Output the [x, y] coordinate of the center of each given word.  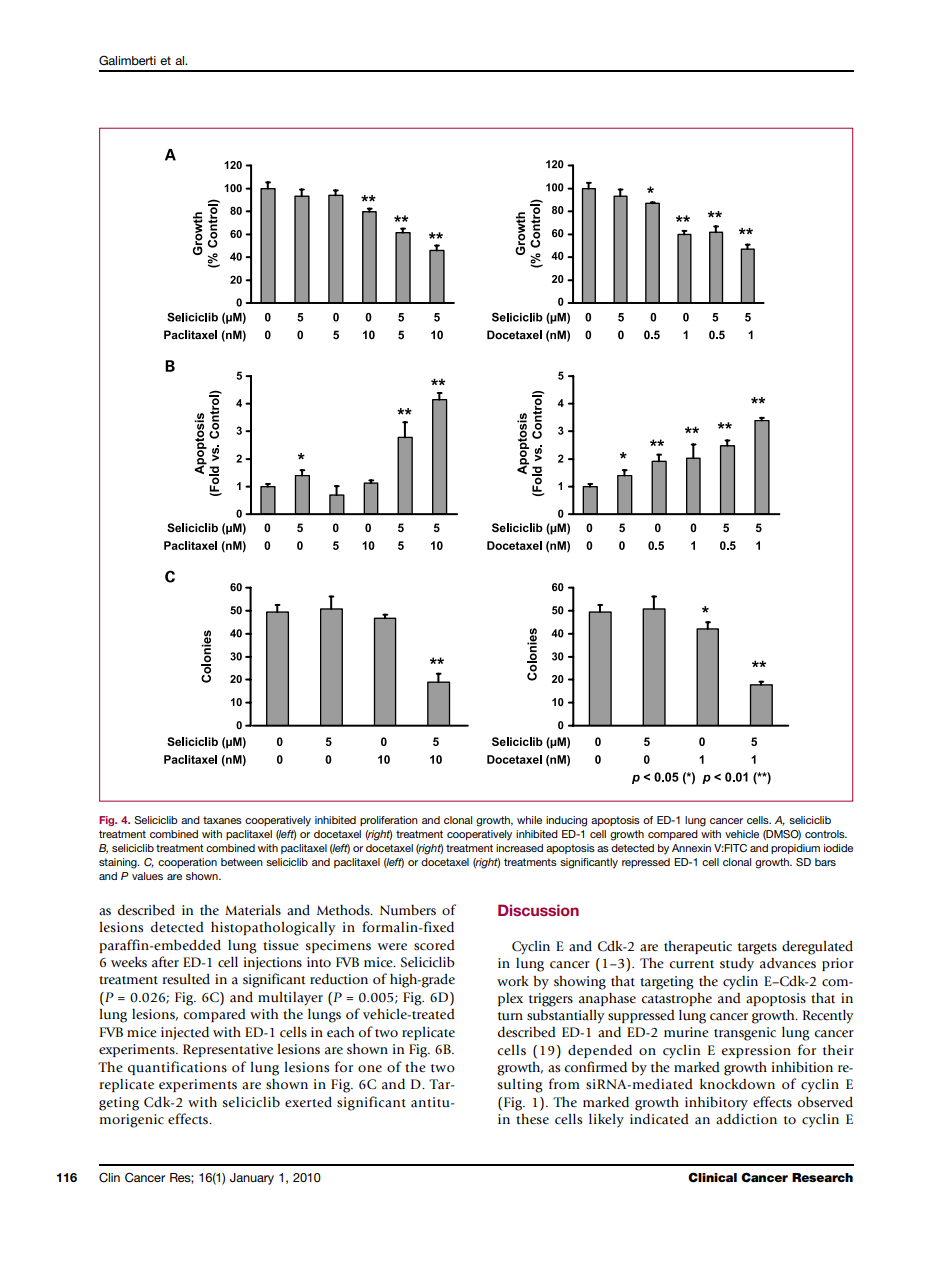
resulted [186, 979]
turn [510, 1016]
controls [826, 834]
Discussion [538, 910]
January [252, 1179]
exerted [308, 1102]
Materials [253, 910]
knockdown [737, 1084]
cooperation [187, 863]
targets [757, 949]
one [370, 1068]
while [529, 820]
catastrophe [677, 999]
